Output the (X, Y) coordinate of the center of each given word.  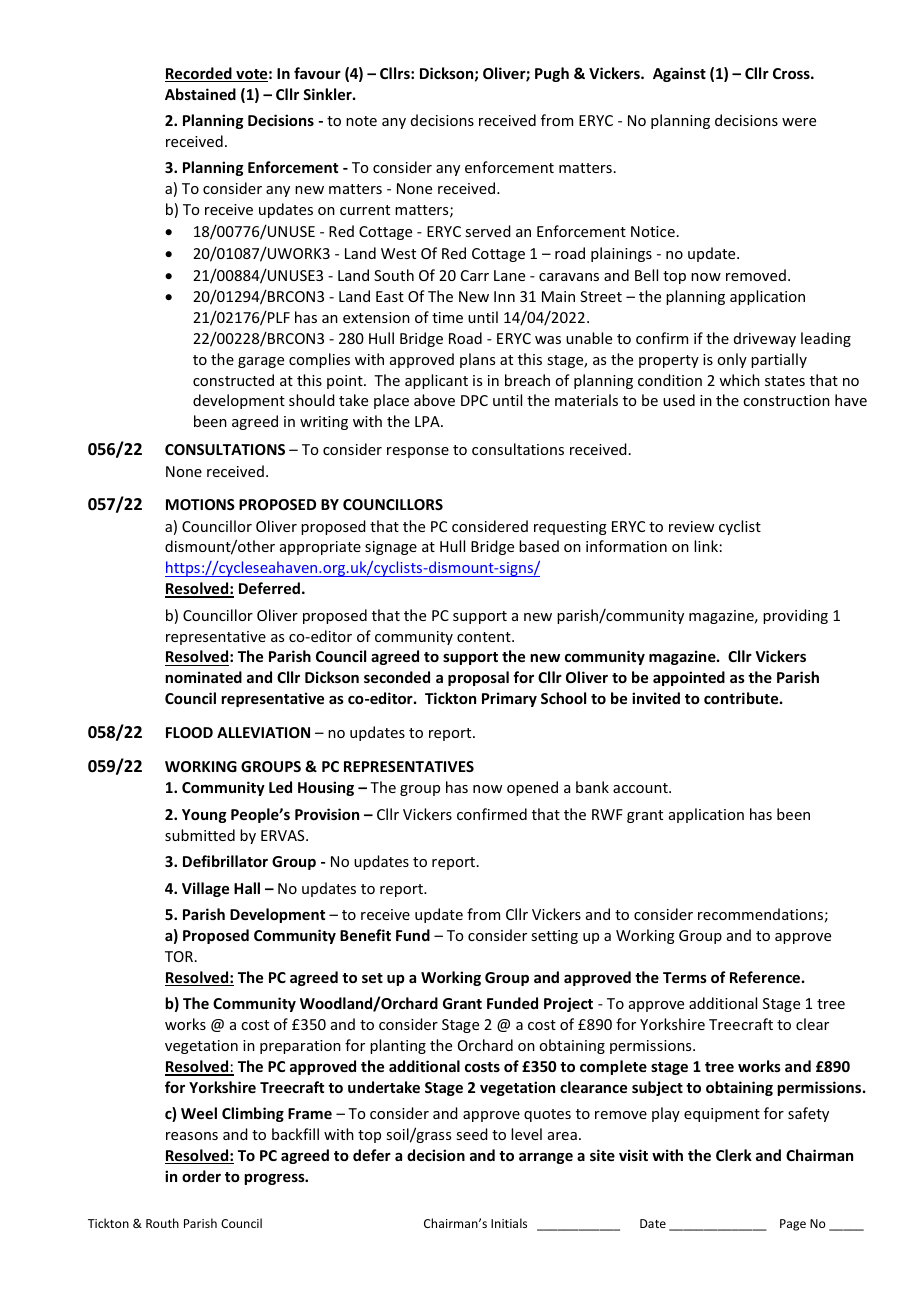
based (539, 546)
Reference (765, 977)
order (201, 1176)
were (799, 122)
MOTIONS (200, 504)
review (691, 526)
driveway (765, 339)
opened (532, 788)
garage (261, 362)
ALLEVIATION (263, 732)
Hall (247, 888)
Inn (504, 296)
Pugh (552, 74)
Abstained (200, 94)
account (641, 788)
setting (554, 937)
